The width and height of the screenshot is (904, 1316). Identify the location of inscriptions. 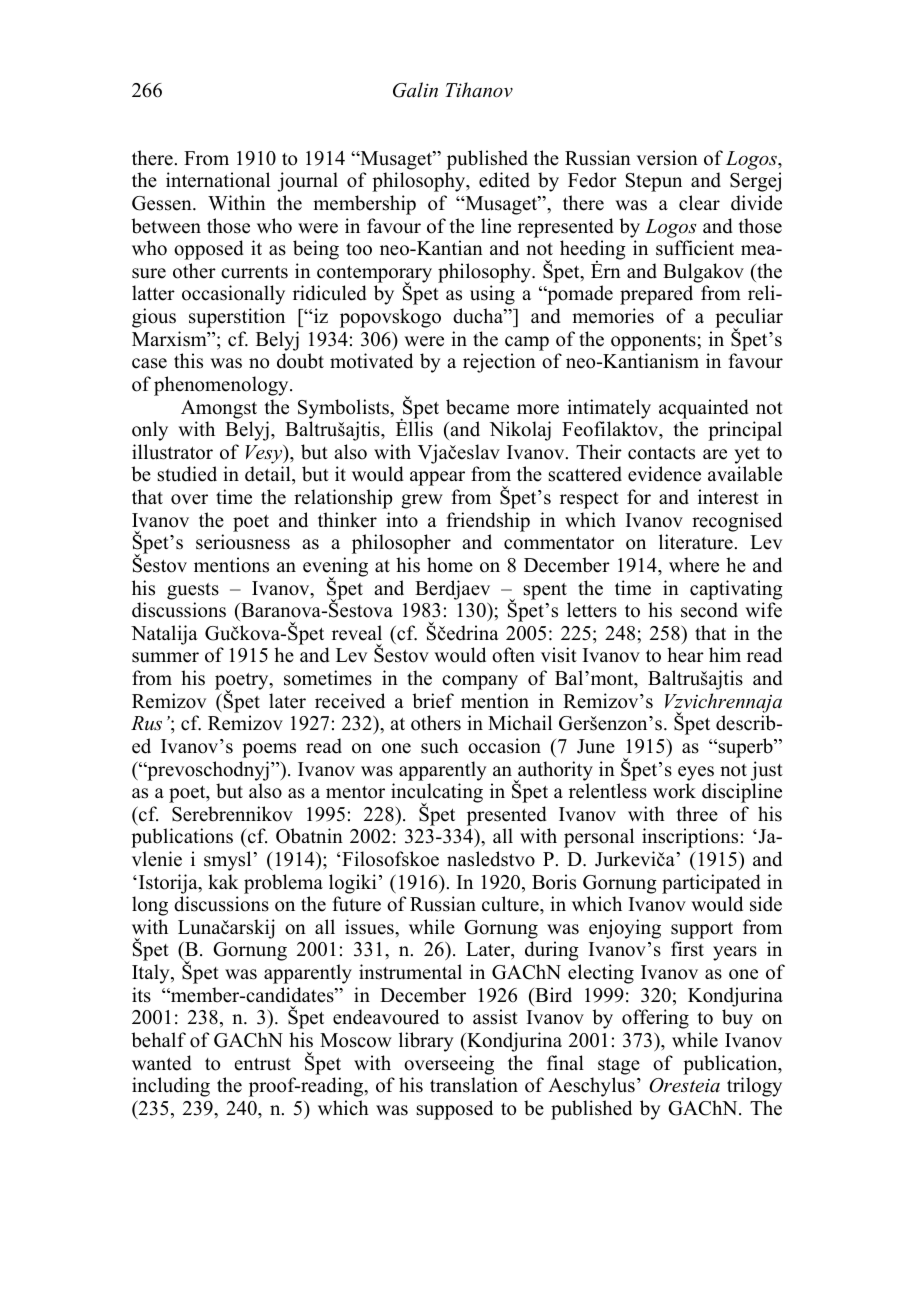
(690, 838).
